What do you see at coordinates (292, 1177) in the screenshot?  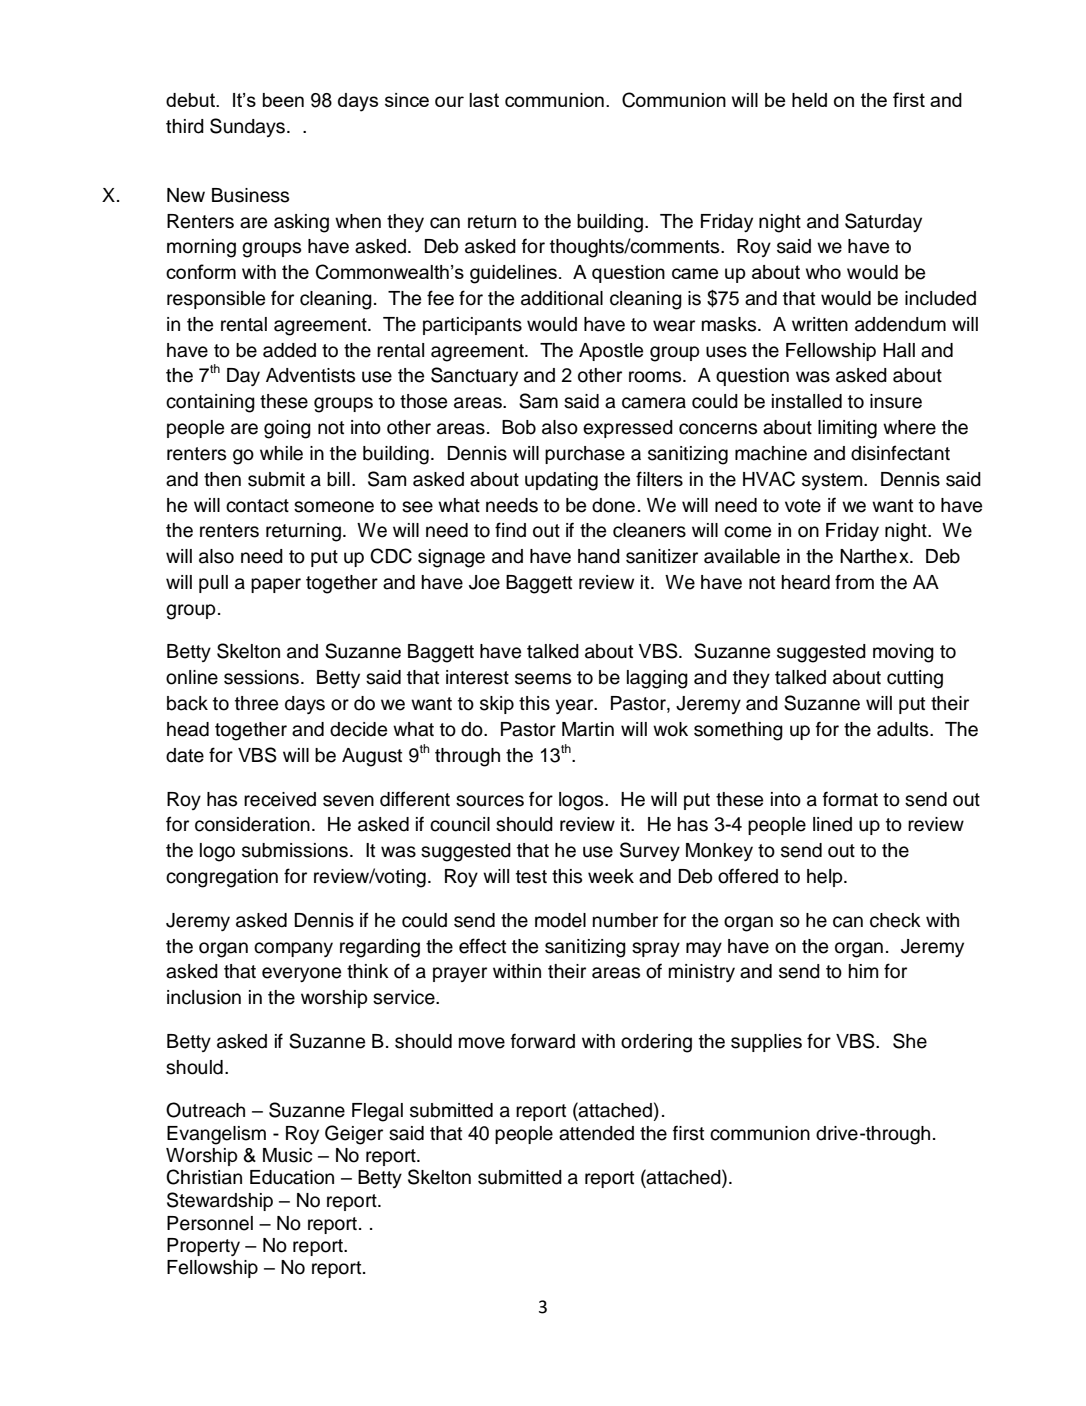 I see `Education` at bounding box center [292, 1177].
